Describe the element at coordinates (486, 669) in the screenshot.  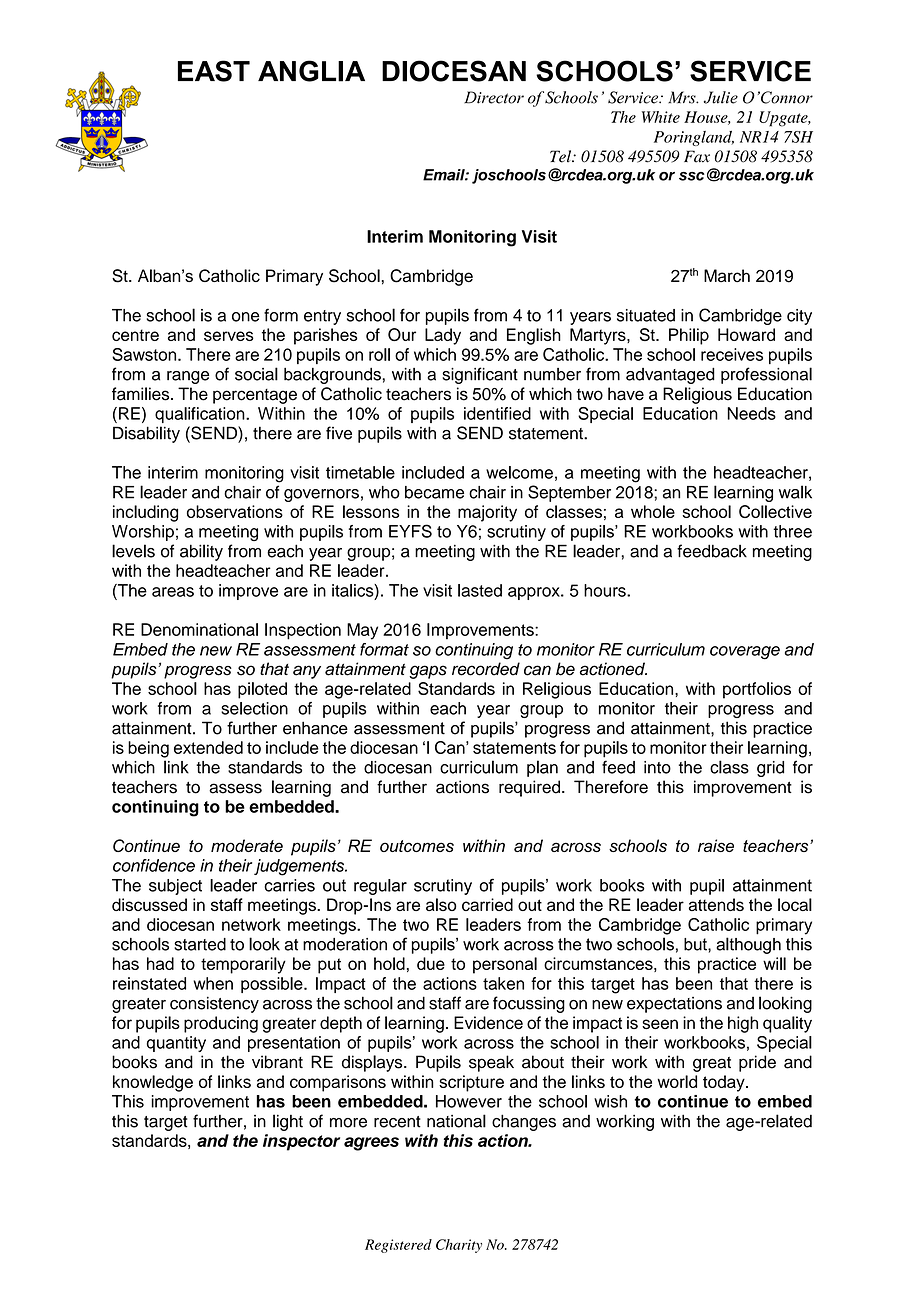
I see `recorded` at that location.
